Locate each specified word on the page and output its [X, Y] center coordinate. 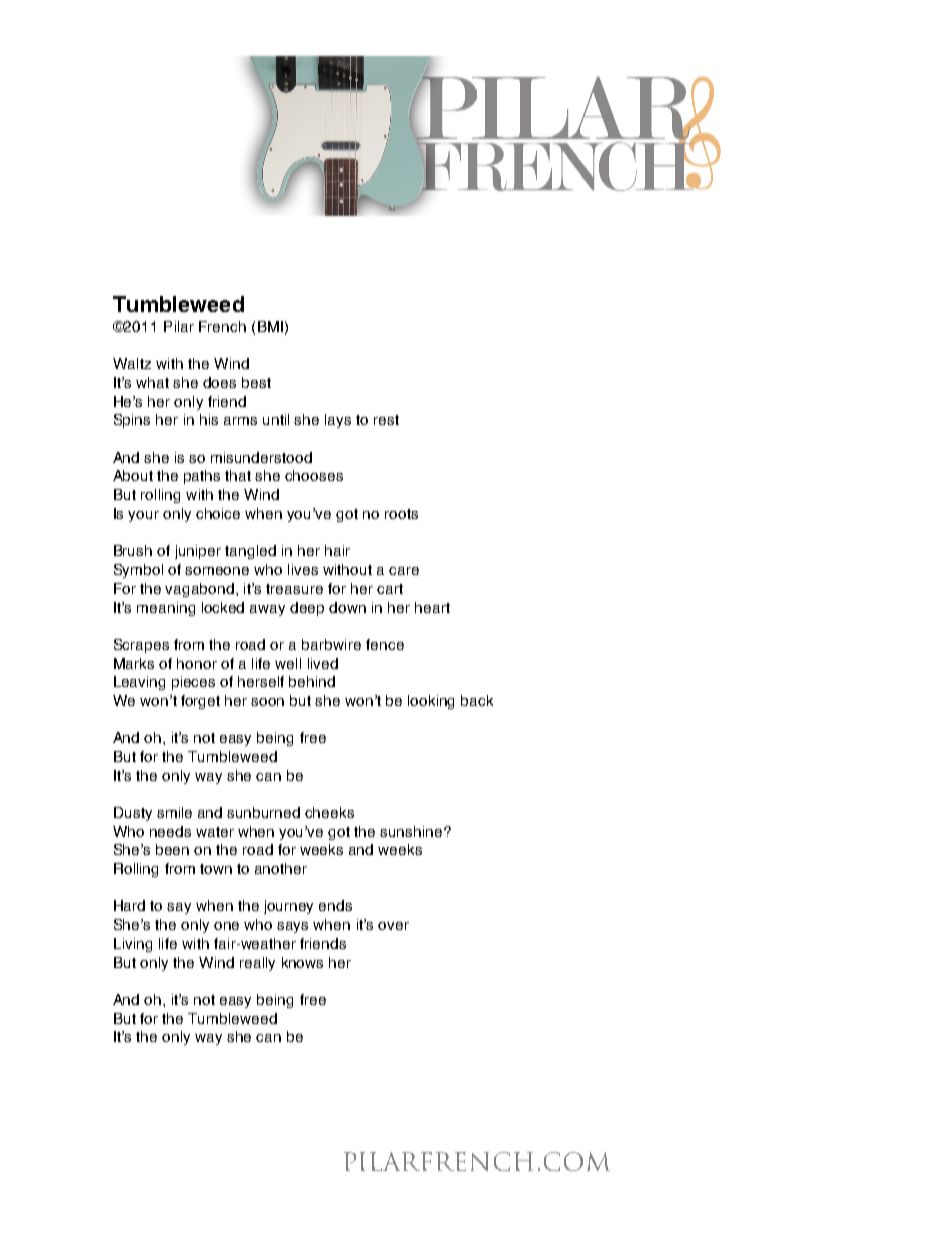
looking [431, 702]
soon [267, 702]
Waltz [132, 363]
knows [302, 962]
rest [386, 420]
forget [200, 702]
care [404, 571]
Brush [133, 550]
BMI [270, 326]
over [393, 926]
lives [303, 569]
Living [133, 945]
